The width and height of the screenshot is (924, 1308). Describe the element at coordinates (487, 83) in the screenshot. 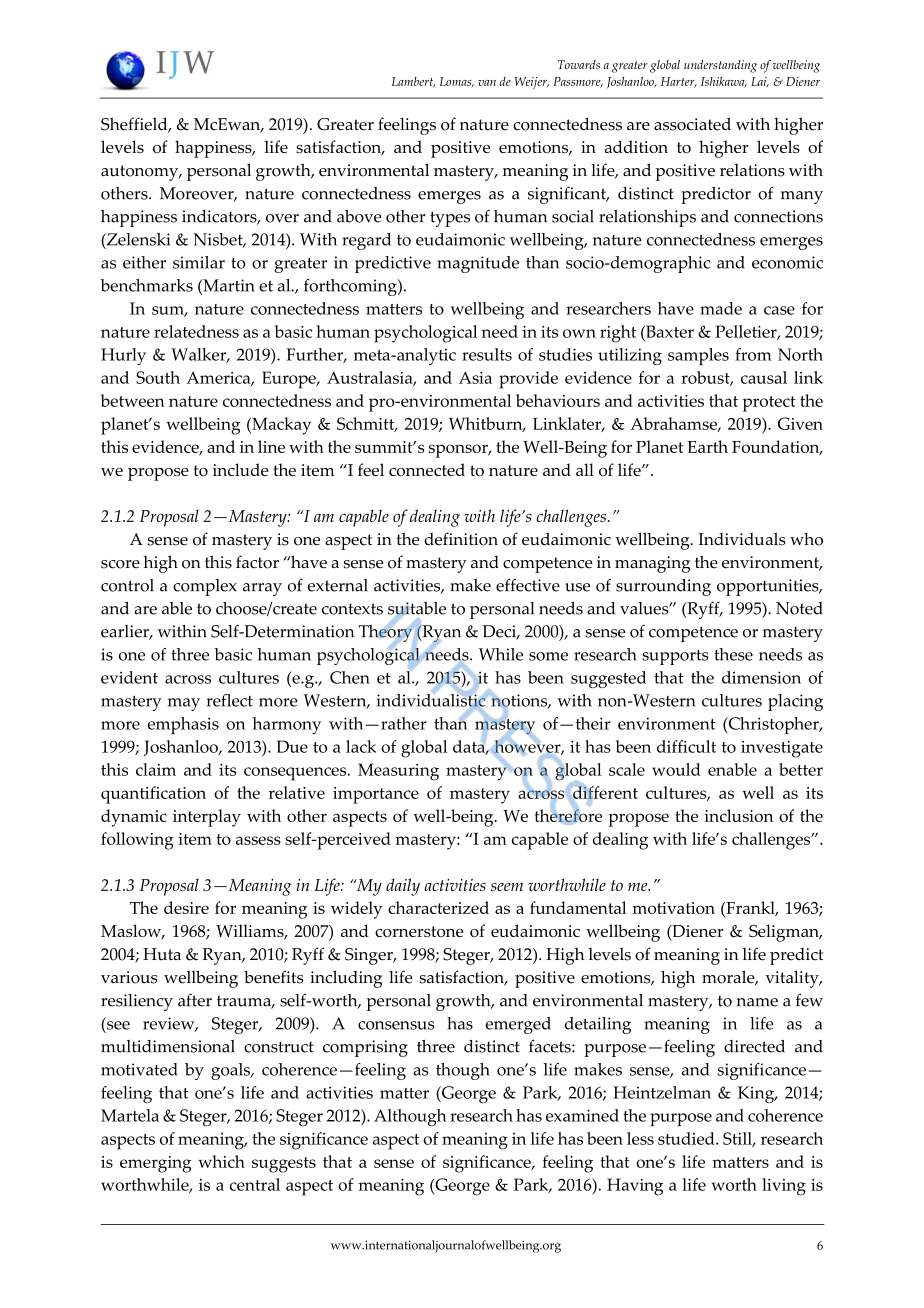

I see `van` at that location.
